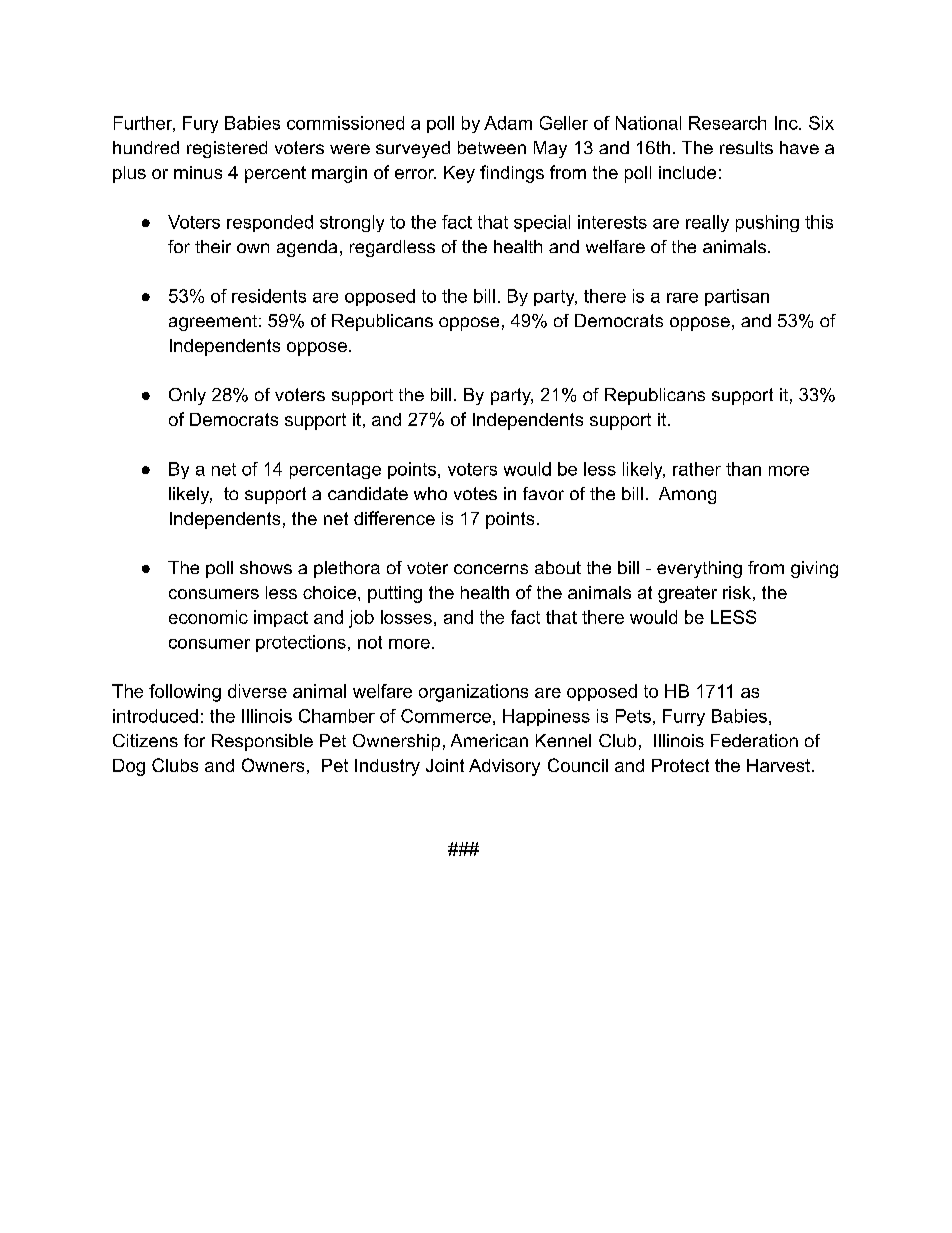 This screenshot has width=952, height=1233. I want to click on Federation, so click(754, 740).
